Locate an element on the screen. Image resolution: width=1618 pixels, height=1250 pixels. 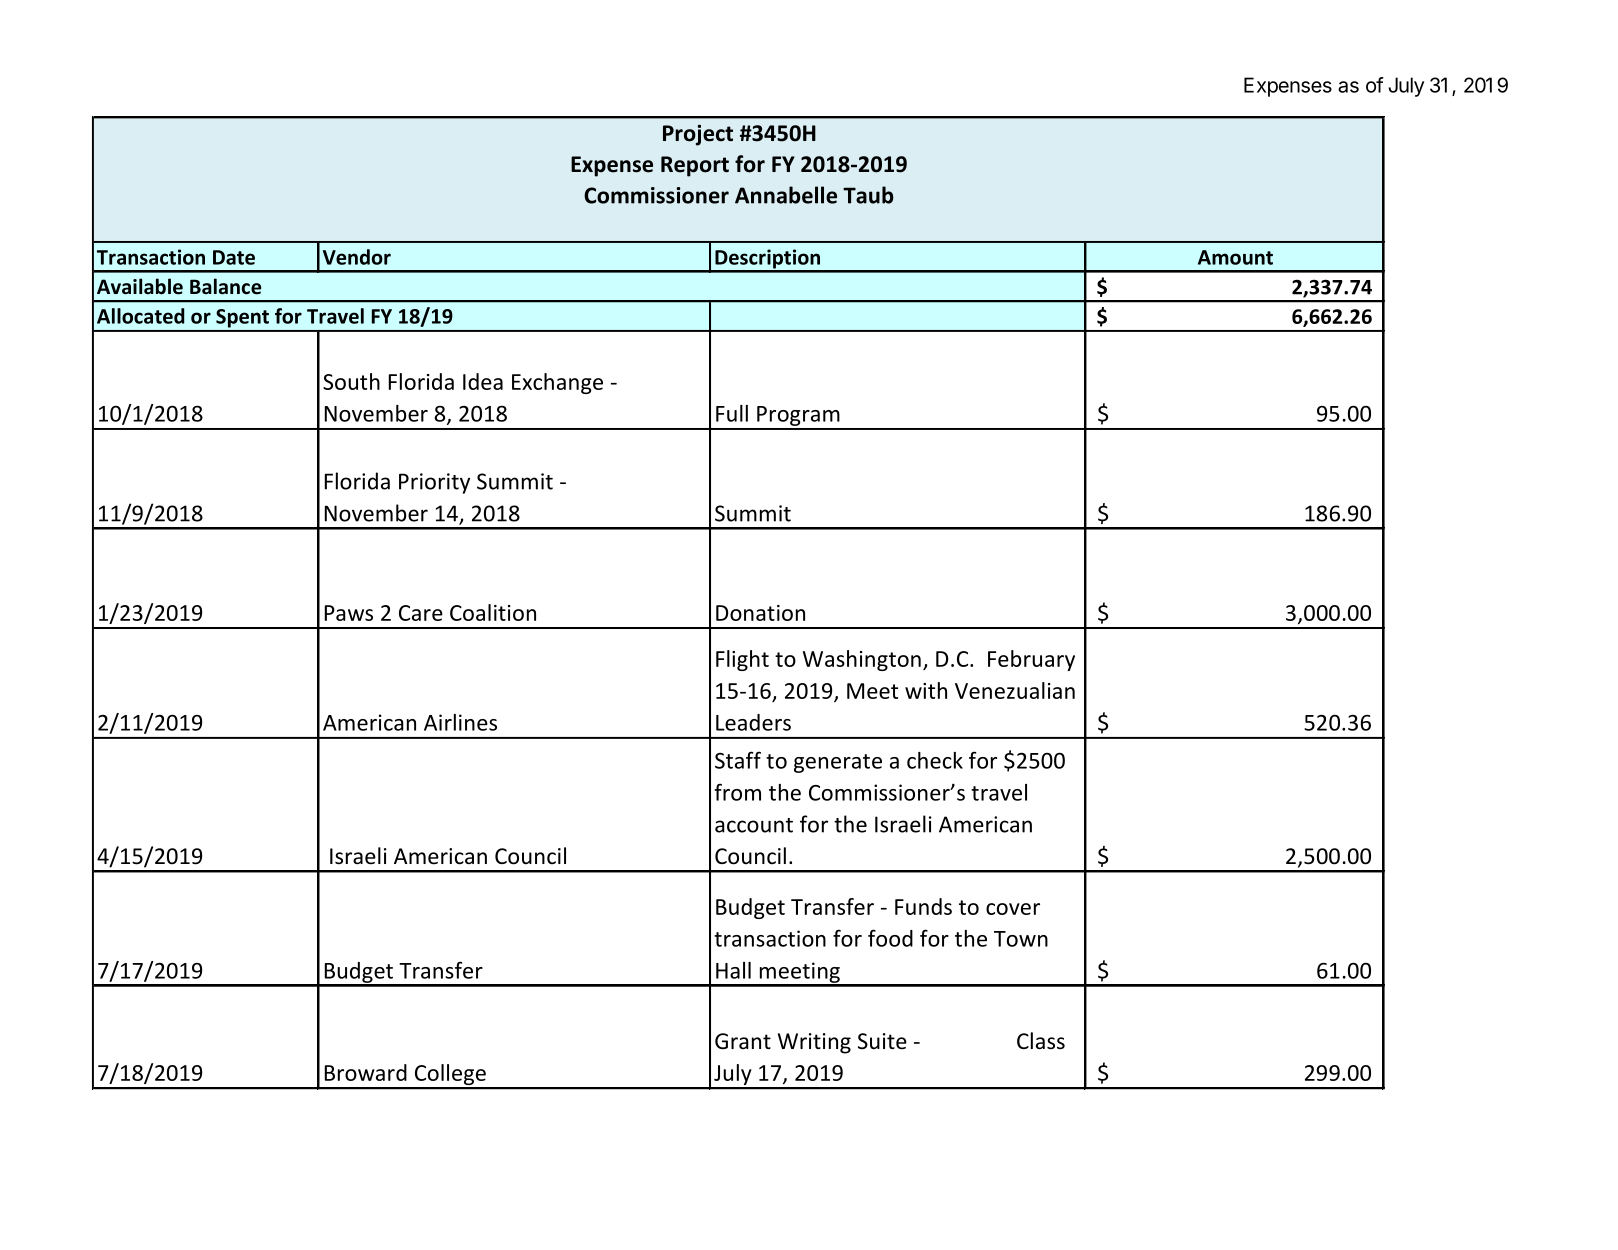
February is located at coordinates (1031, 660).
